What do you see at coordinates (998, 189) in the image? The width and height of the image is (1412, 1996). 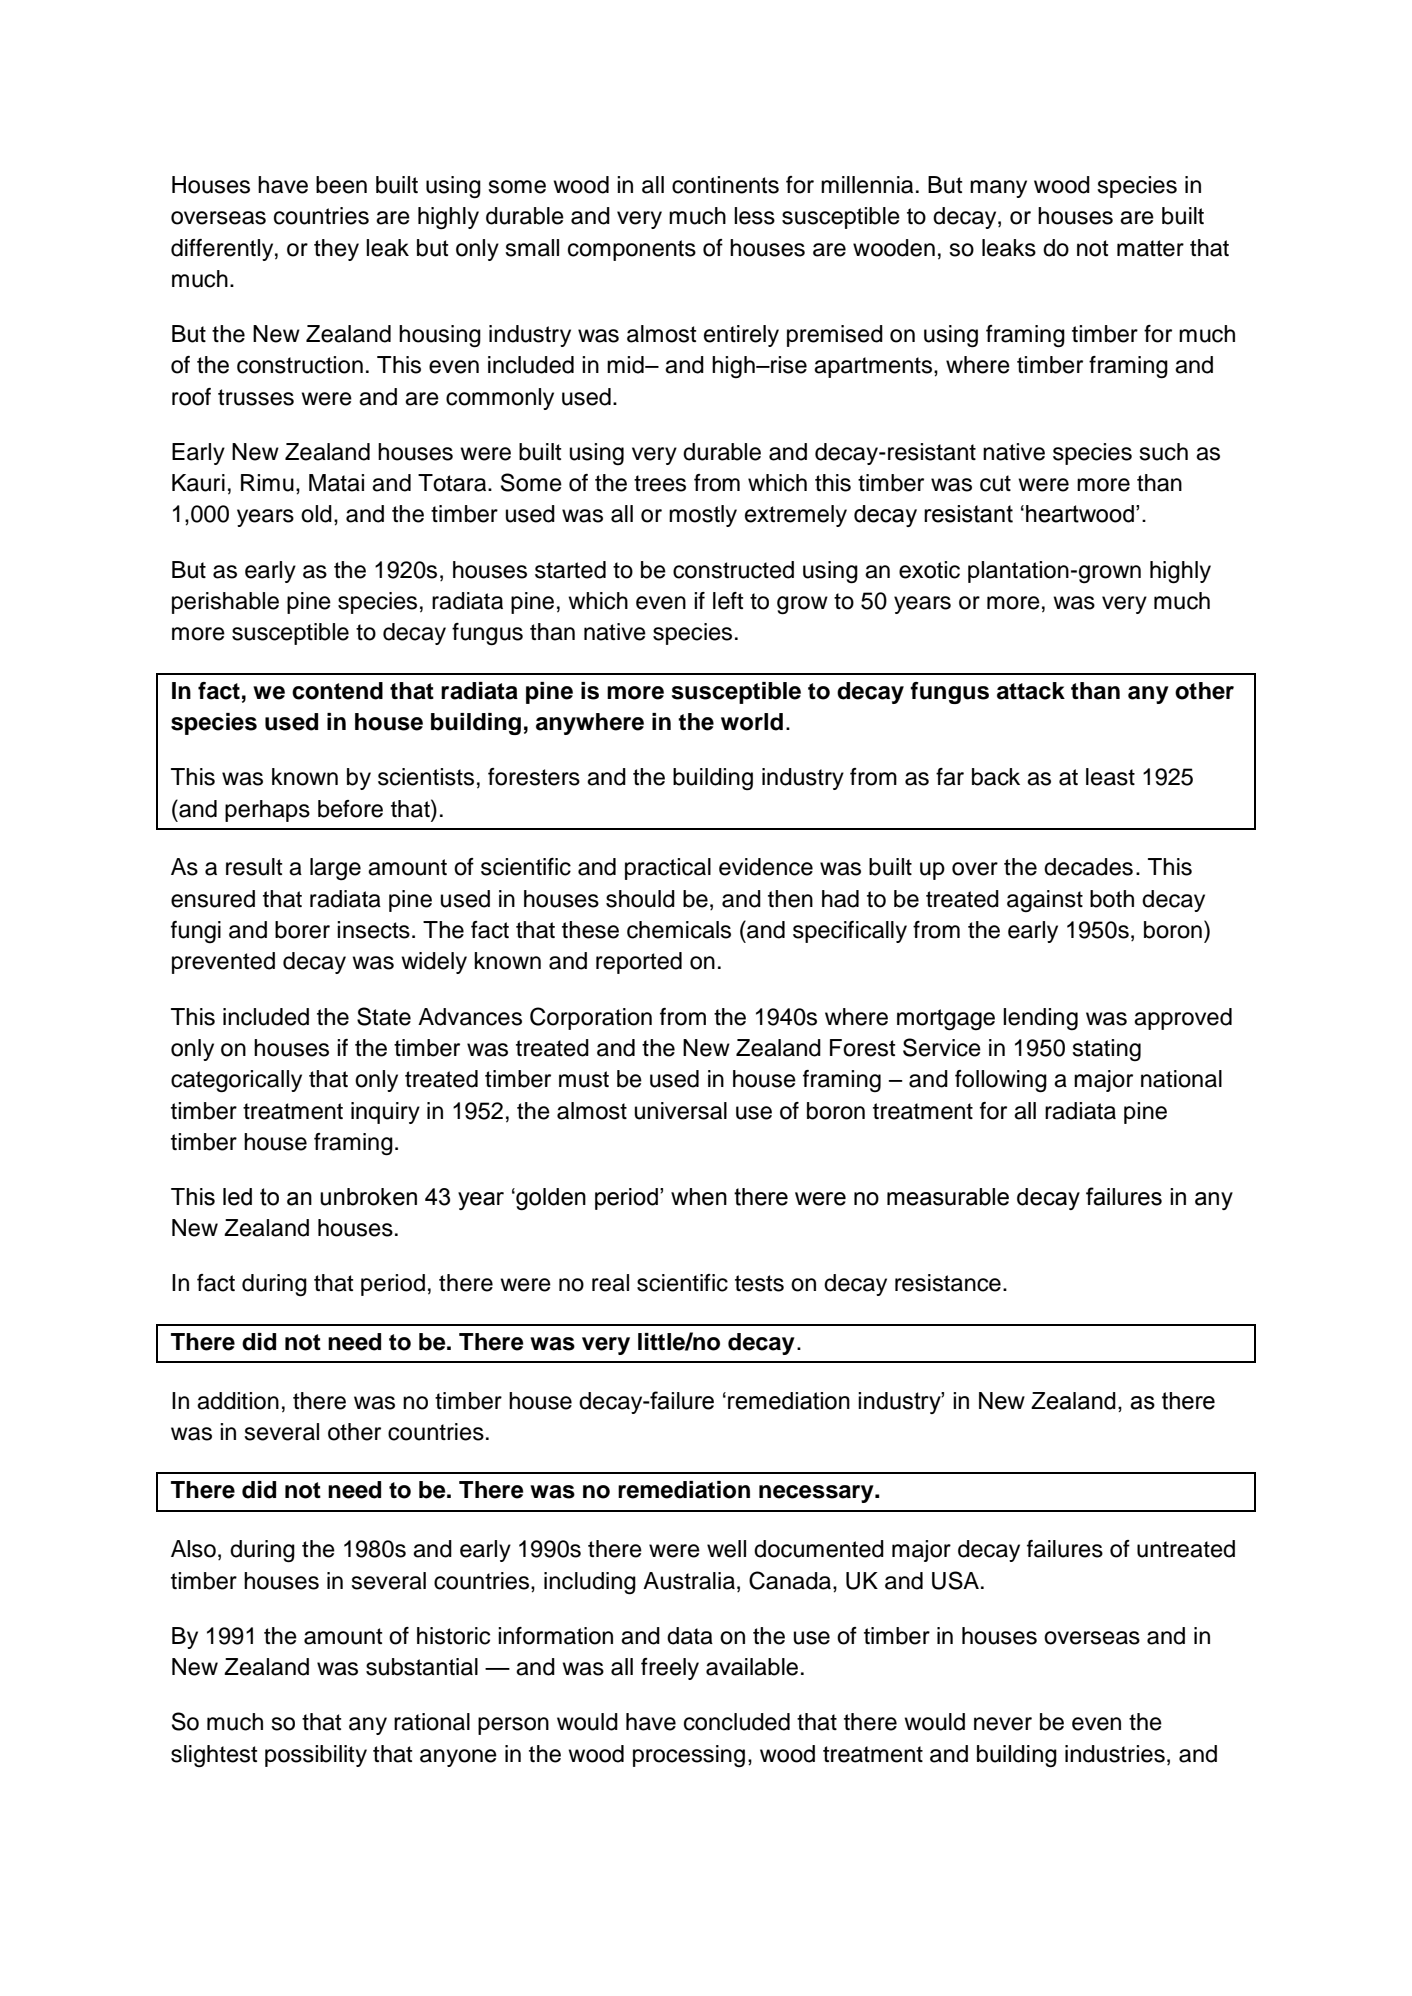 I see `many` at bounding box center [998, 189].
